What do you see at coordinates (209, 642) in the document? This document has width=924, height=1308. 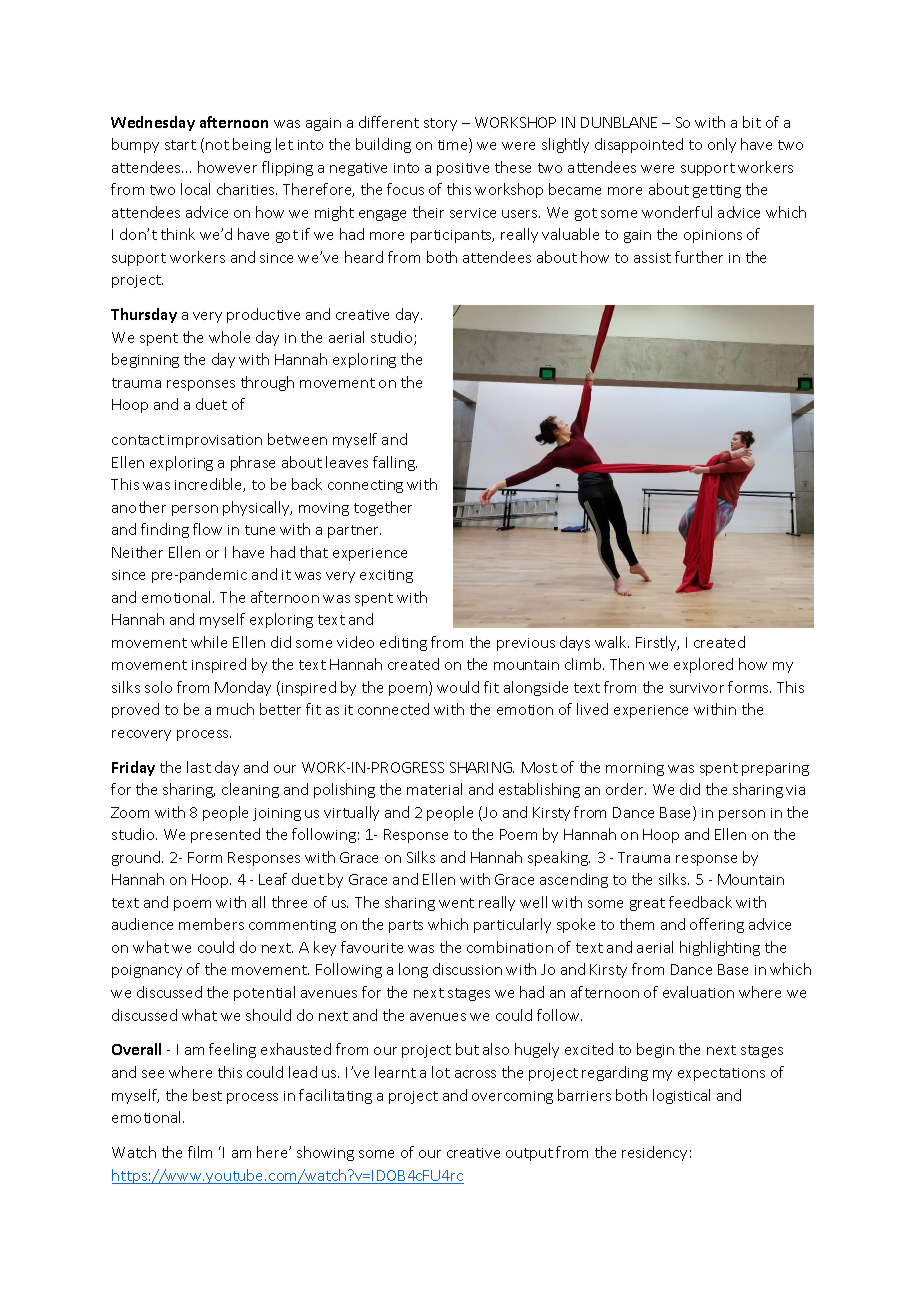 I see `while` at bounding box center [209, 642].
